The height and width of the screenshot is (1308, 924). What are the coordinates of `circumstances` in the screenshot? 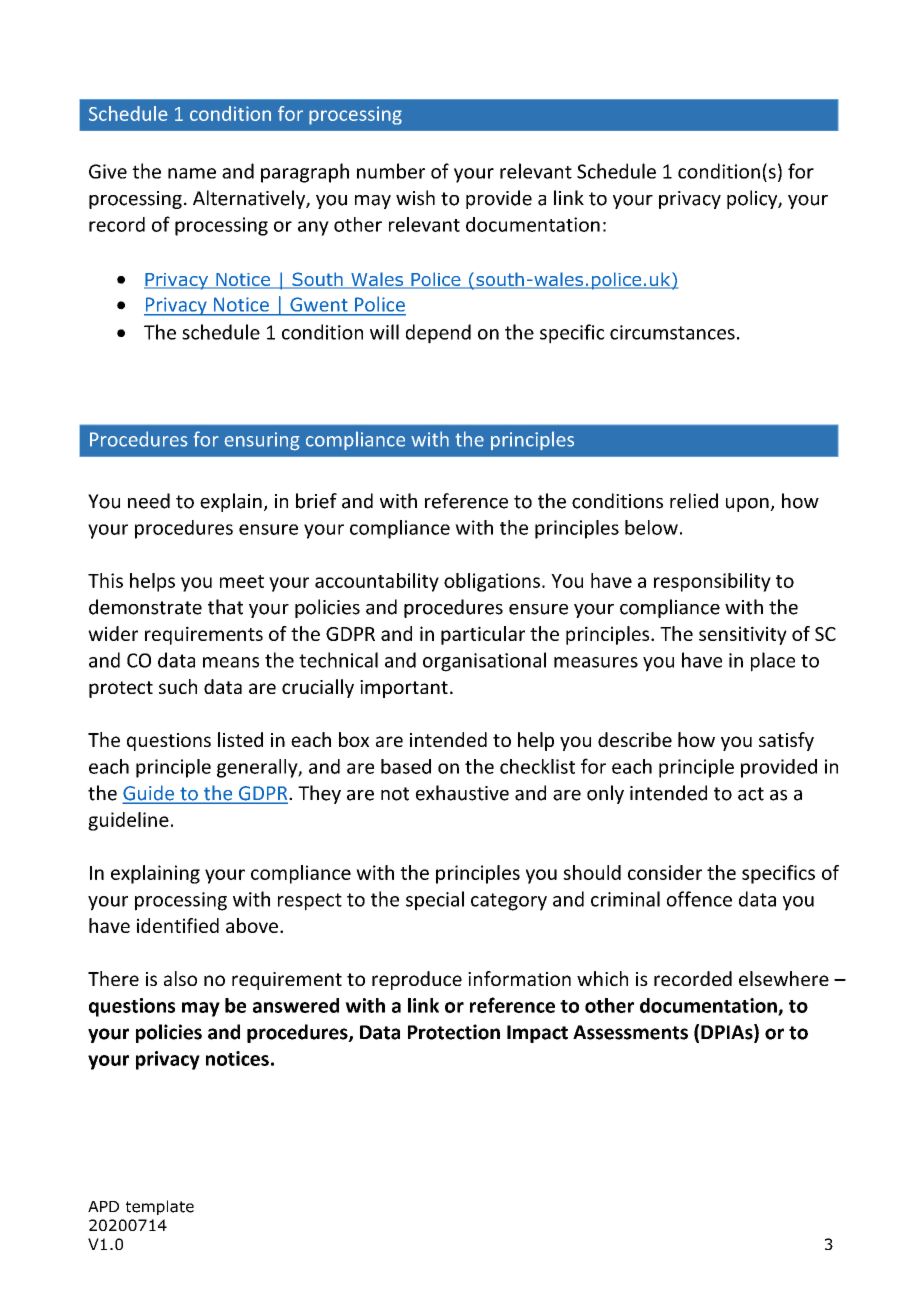 It's located at (672, 332).
